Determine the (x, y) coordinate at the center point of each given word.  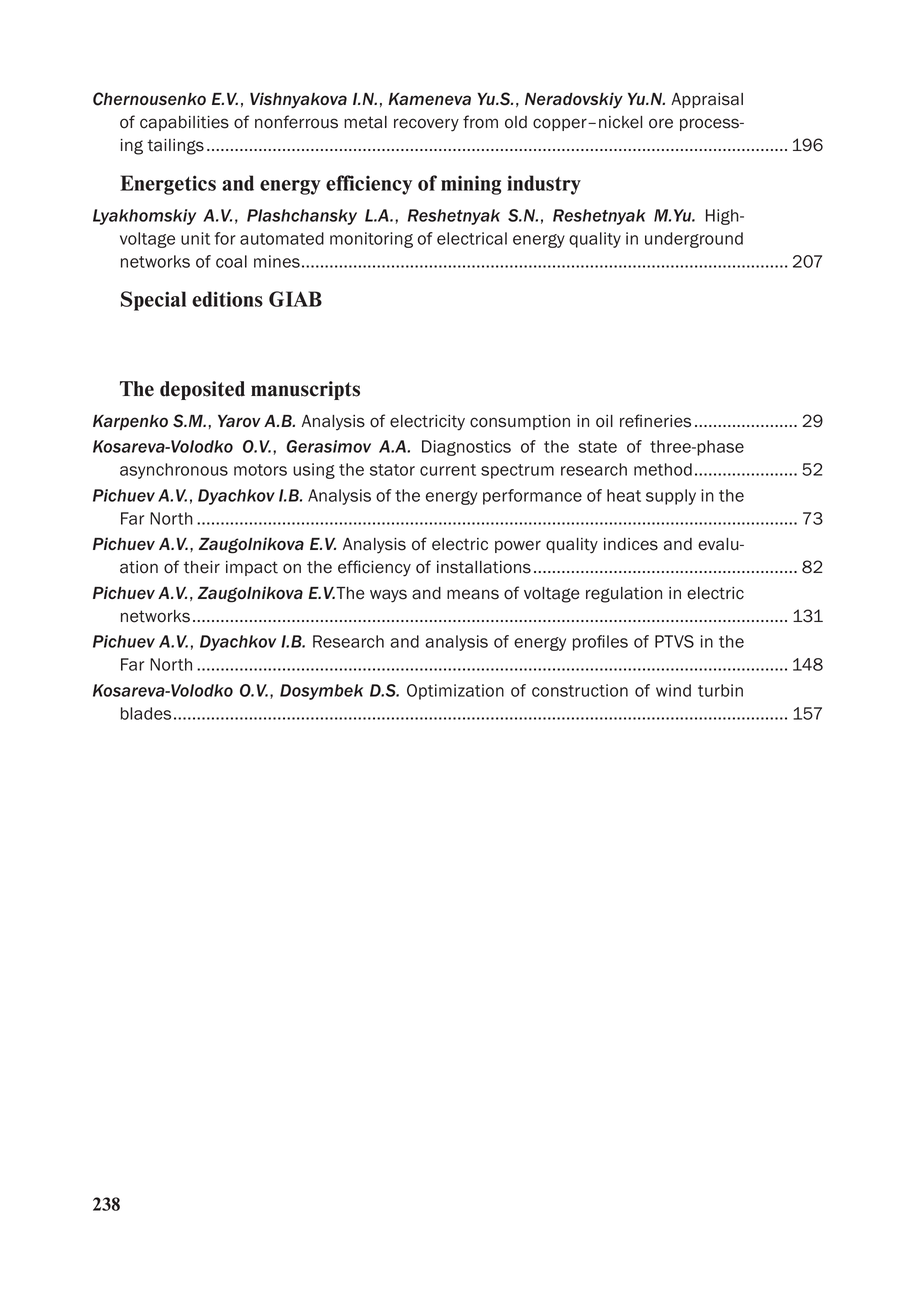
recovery (426, 125)
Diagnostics (466, 448)
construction (580, 690)
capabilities (184, 123)
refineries (655, 421)
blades (146, 713)
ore (661, 123)
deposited (202, 390)
